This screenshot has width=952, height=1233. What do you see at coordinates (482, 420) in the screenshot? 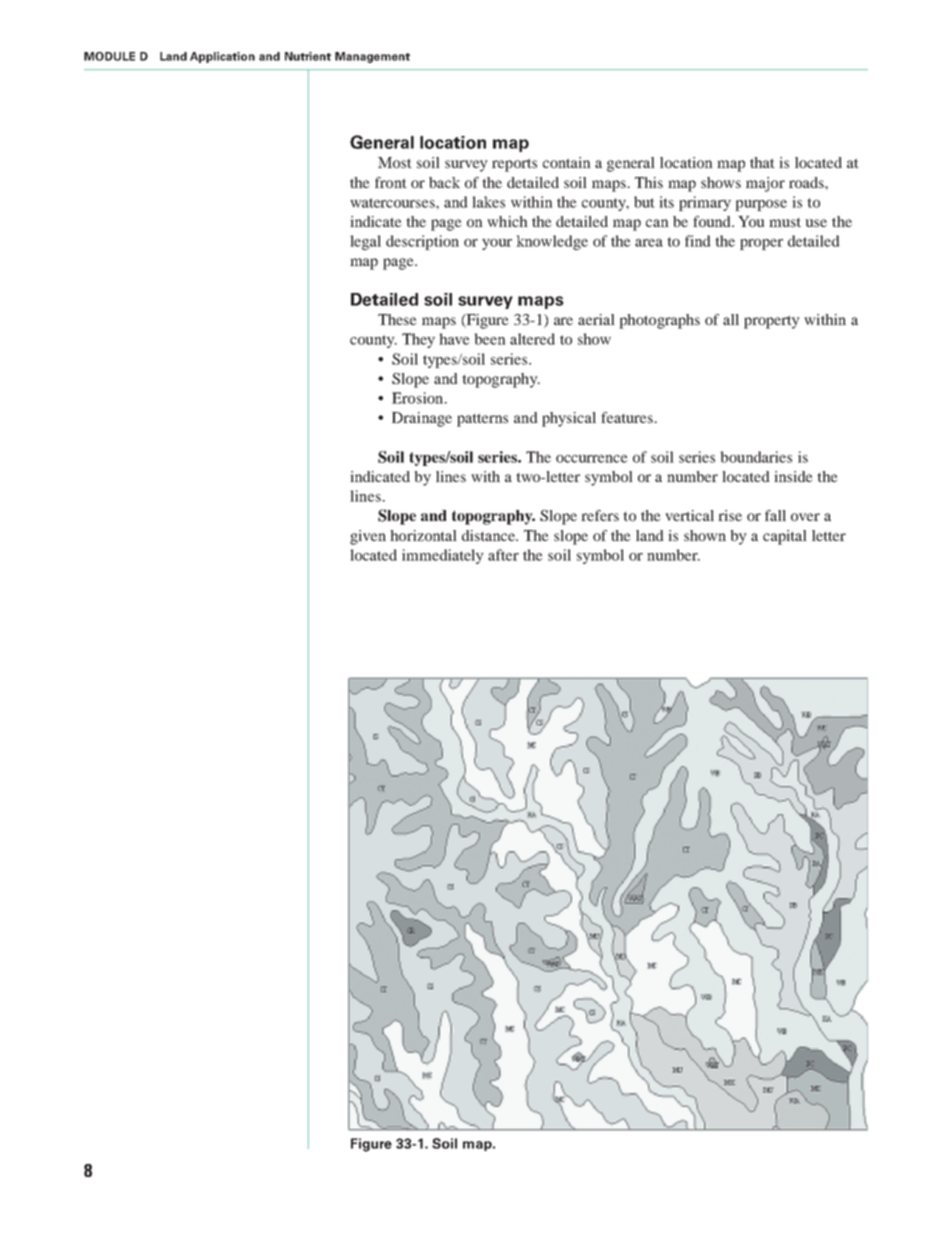
I see `patterns` at bounding box center [482, 420].
